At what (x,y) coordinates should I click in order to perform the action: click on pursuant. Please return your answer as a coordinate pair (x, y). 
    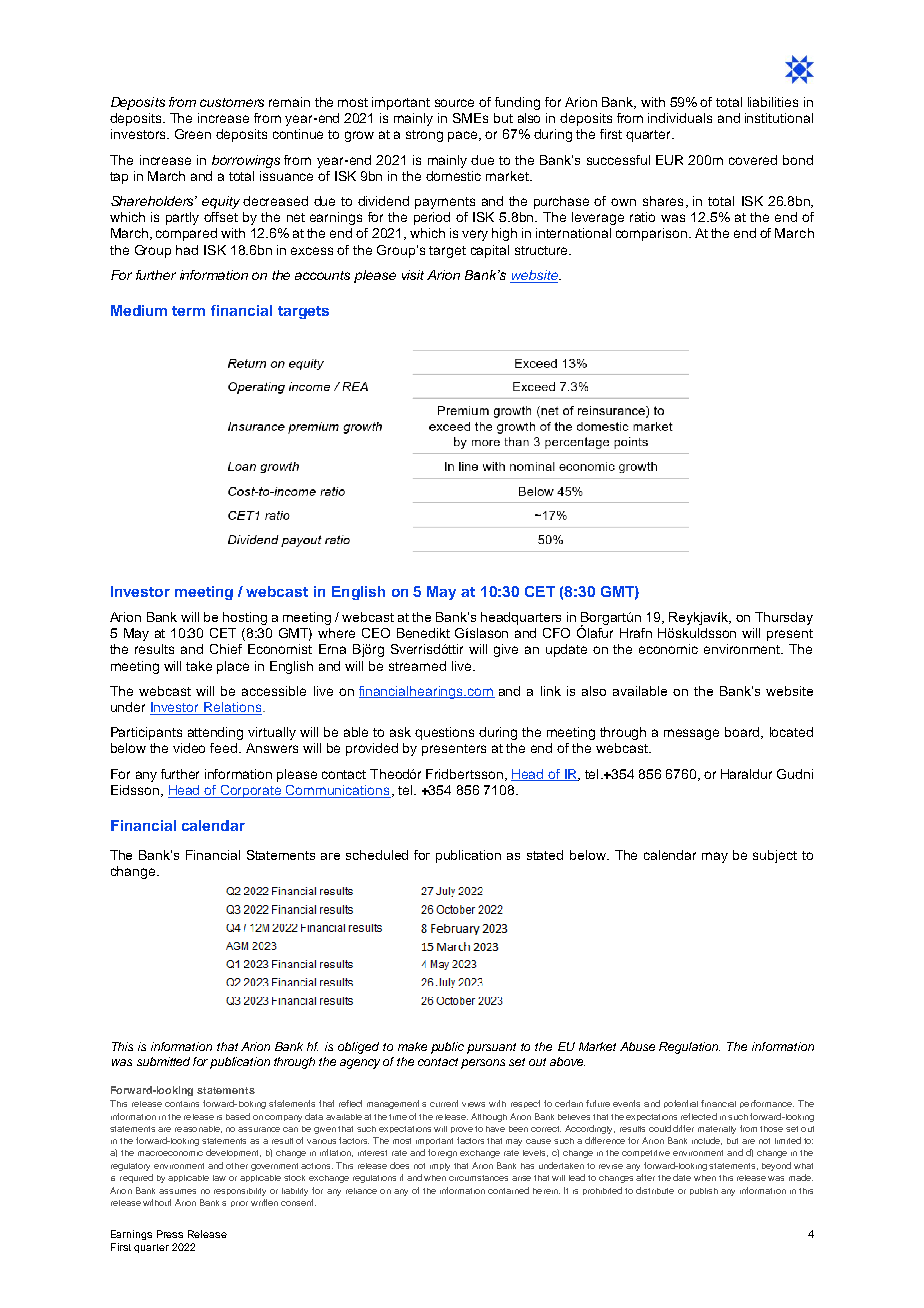
    Looking at the image, I should click on (491, 1048).
